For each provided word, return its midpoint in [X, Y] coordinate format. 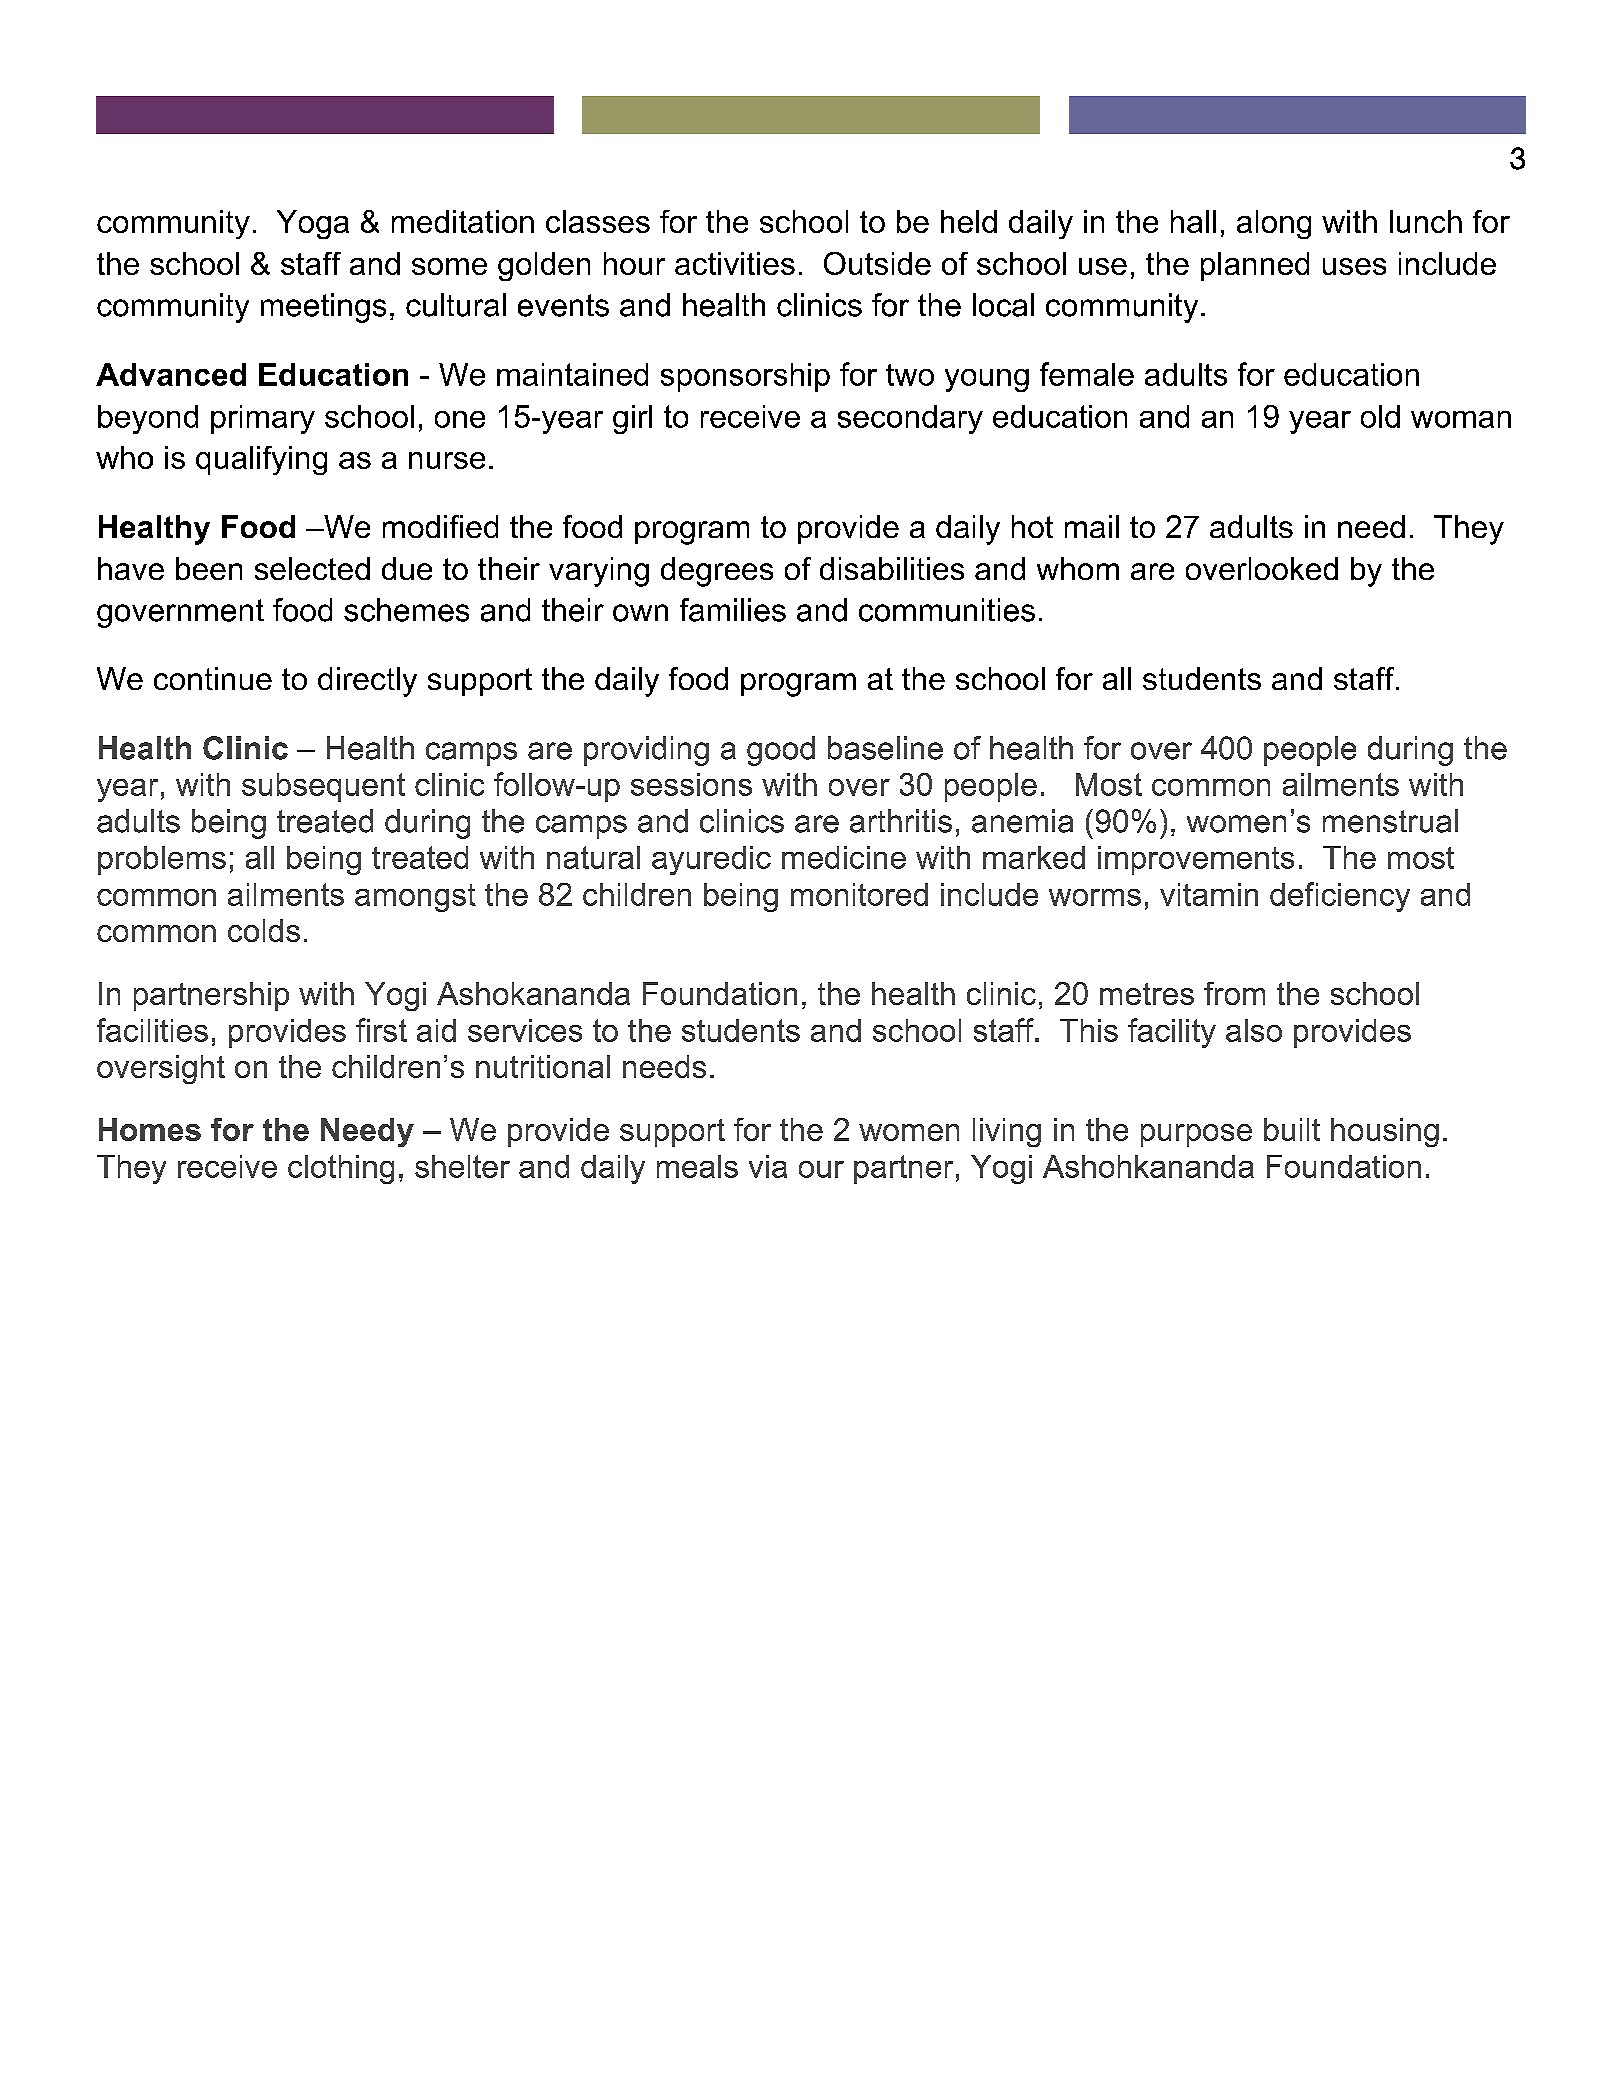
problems [162, 860]
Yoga [313, 224]
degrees [717, 572]
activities [735, 263]
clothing [341, 1169]
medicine [844, 857]
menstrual [1390, 821]
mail [1092, 526]
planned [1255, 266]
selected [312, 568]
